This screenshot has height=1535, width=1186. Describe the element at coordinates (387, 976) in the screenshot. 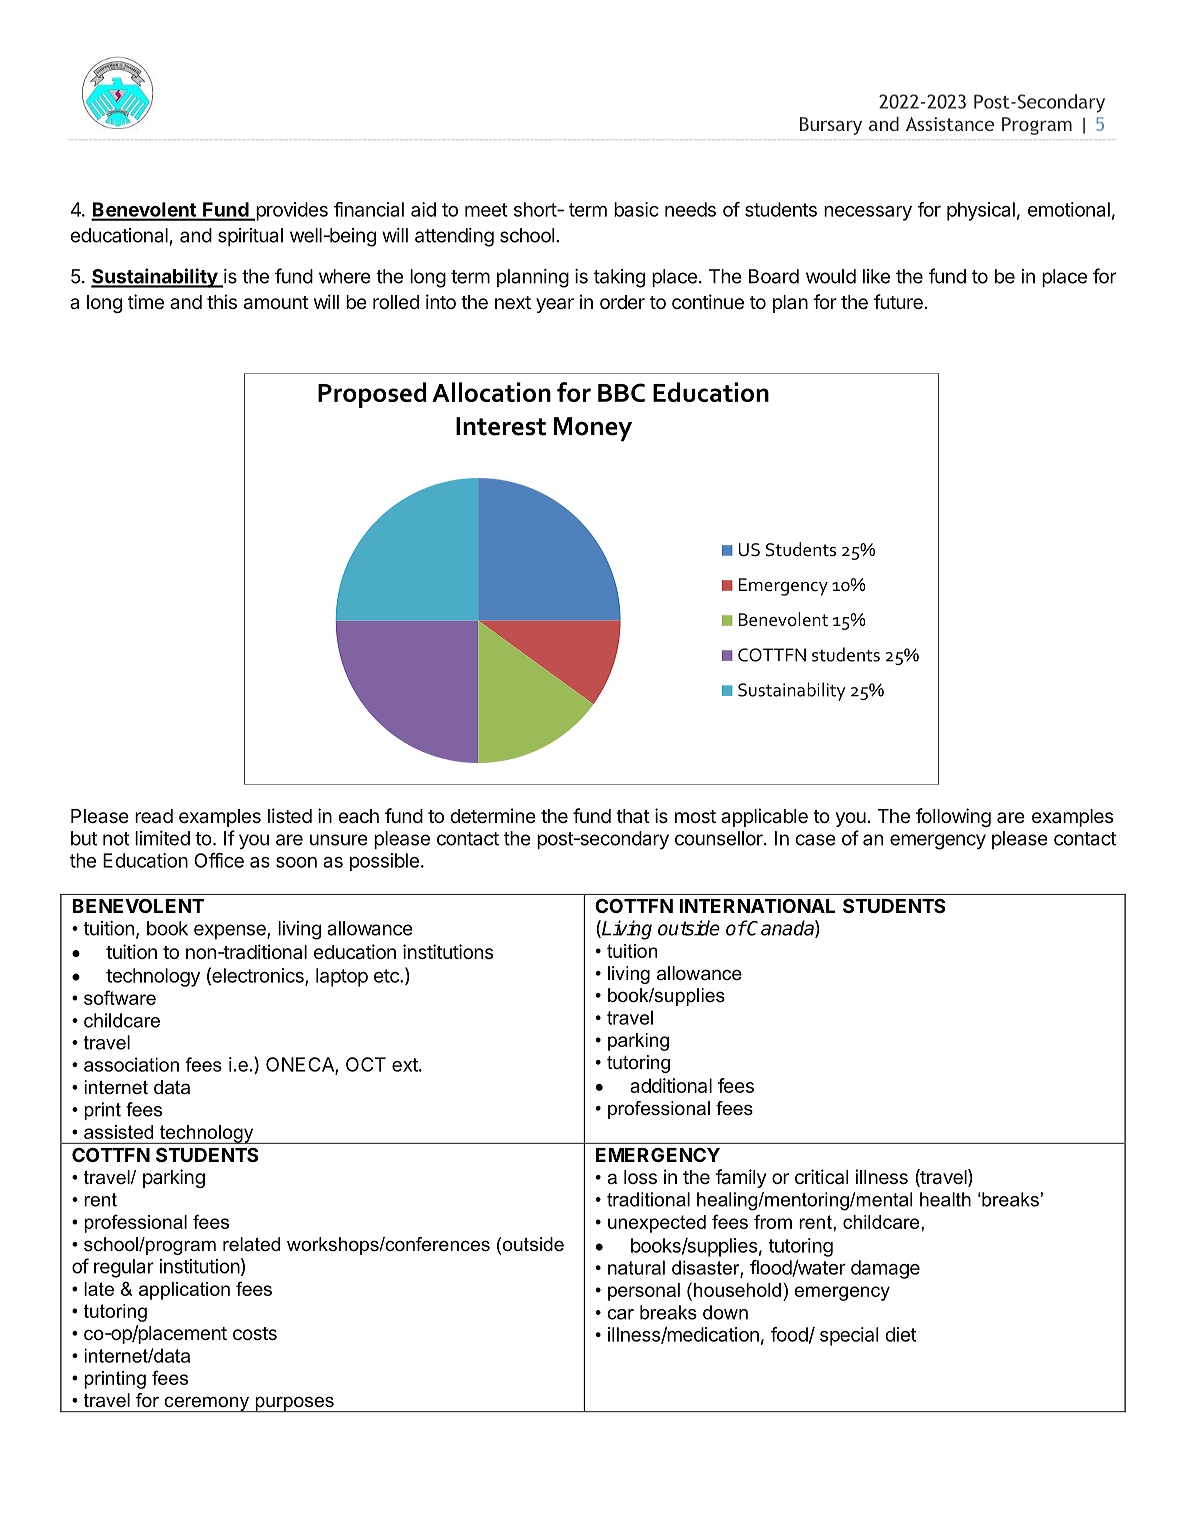

I see `etc` at that location.
